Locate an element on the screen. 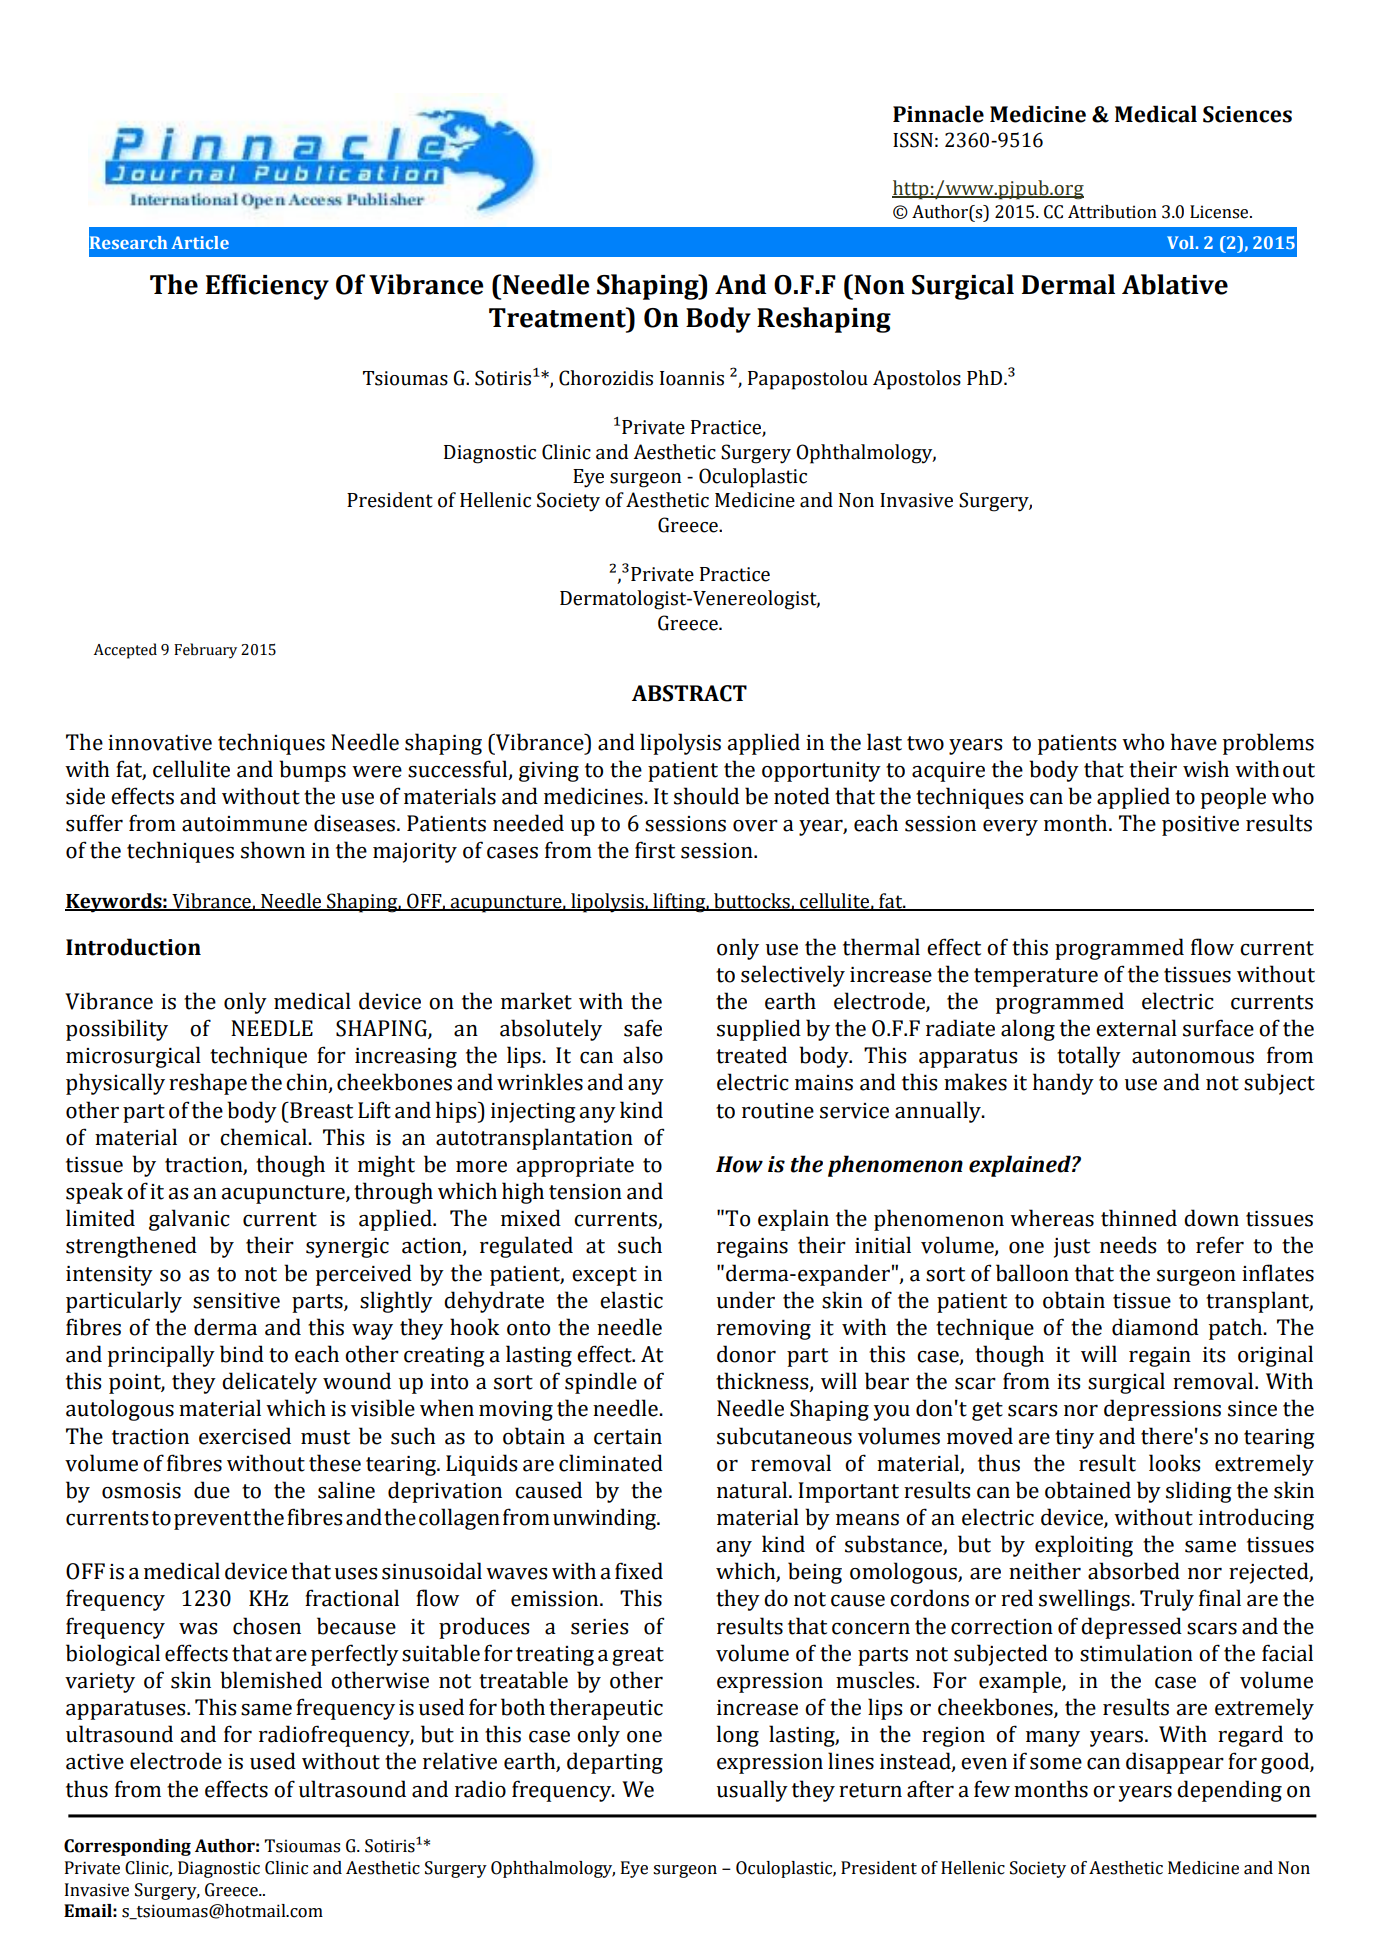 The image size is (1380, 1951). ISSN is located at coordinates (913, 140).
